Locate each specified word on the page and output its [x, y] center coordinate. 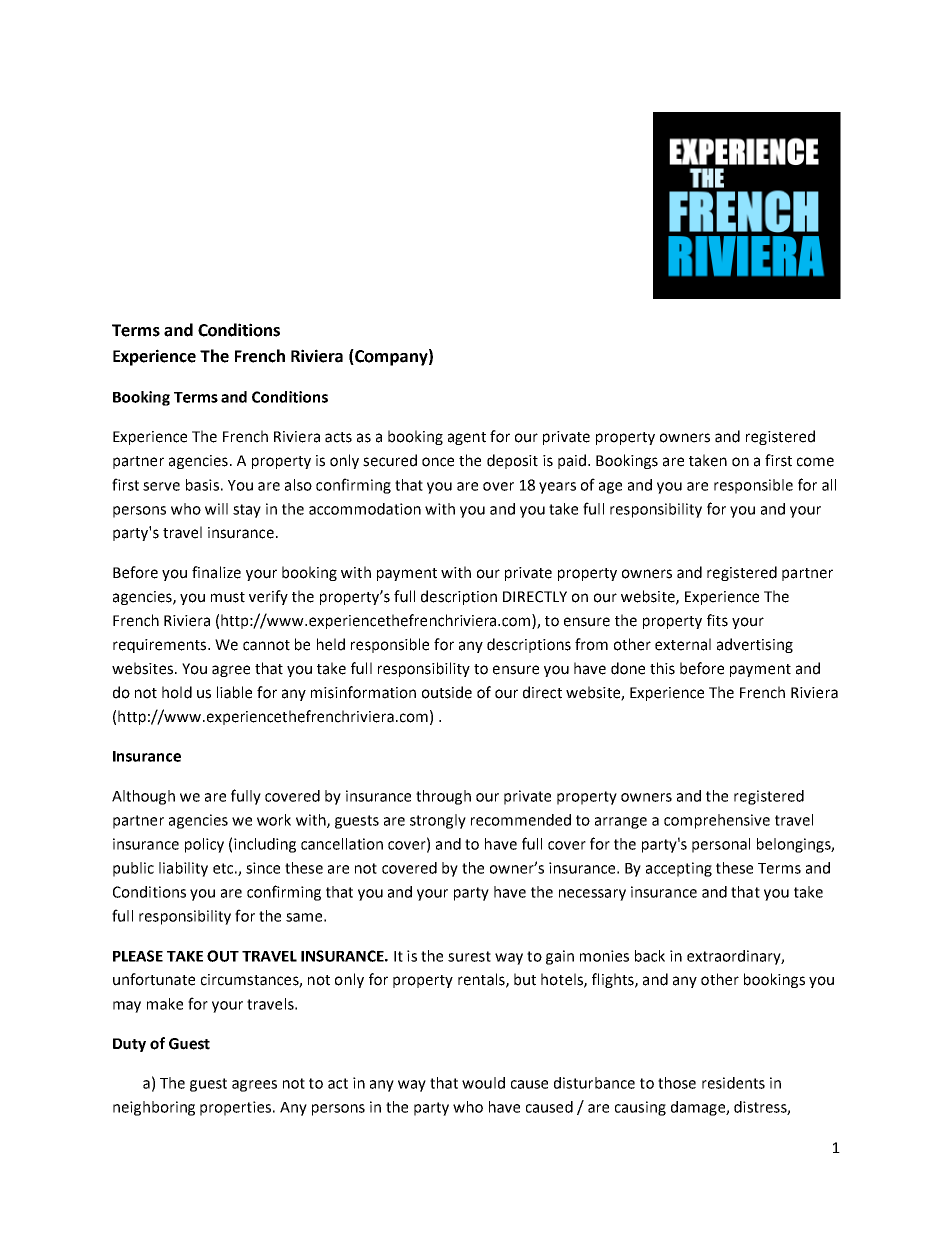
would [483, 1083]
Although [143, 797]
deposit [512, 461]
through [443, 797]
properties [235, 1108]
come [815, 462]
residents [733, 1083]
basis [202, 485]
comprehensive [717, 821]
